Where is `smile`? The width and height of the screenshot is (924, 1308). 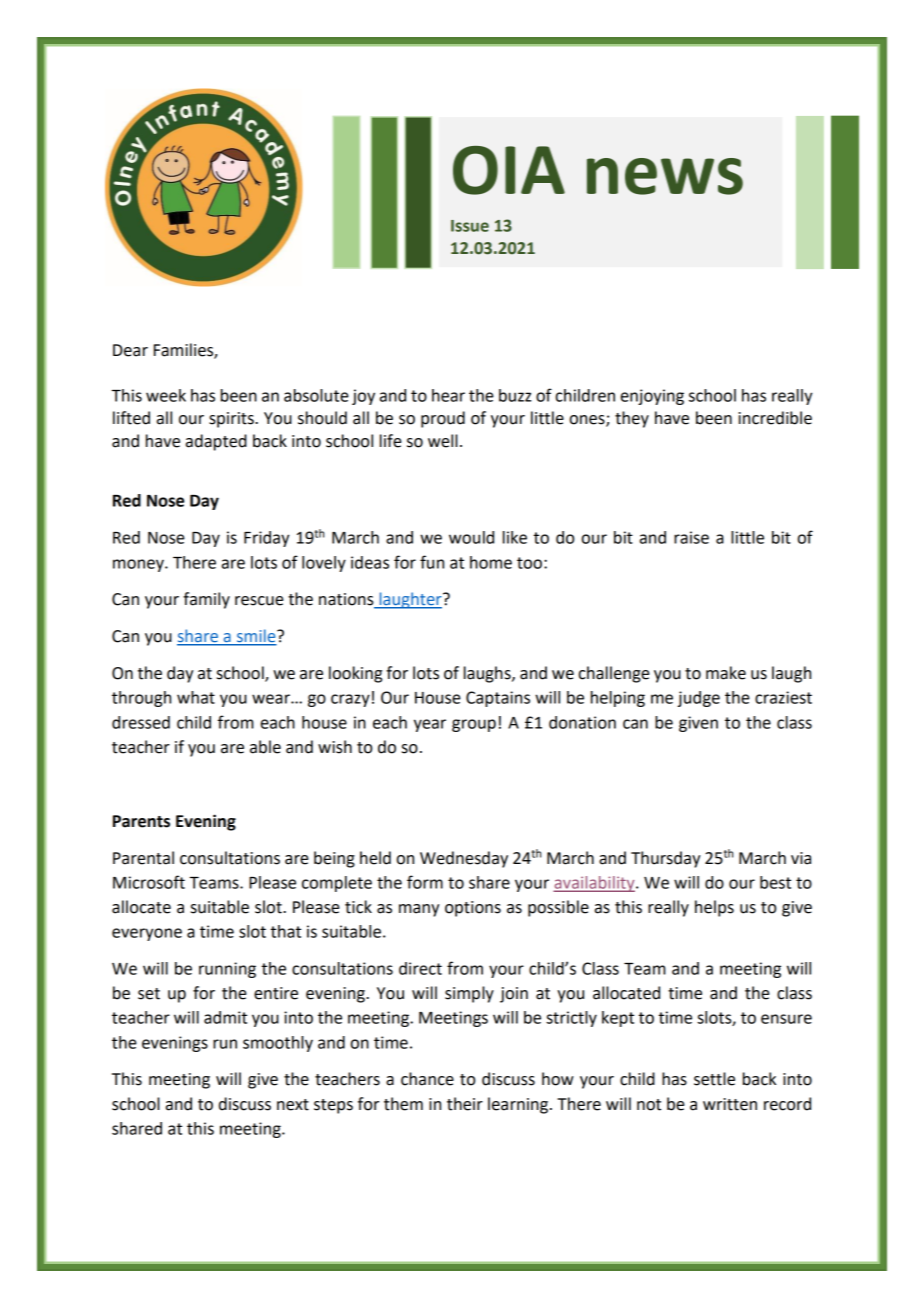
smile is located at coordinates (256, 637).
